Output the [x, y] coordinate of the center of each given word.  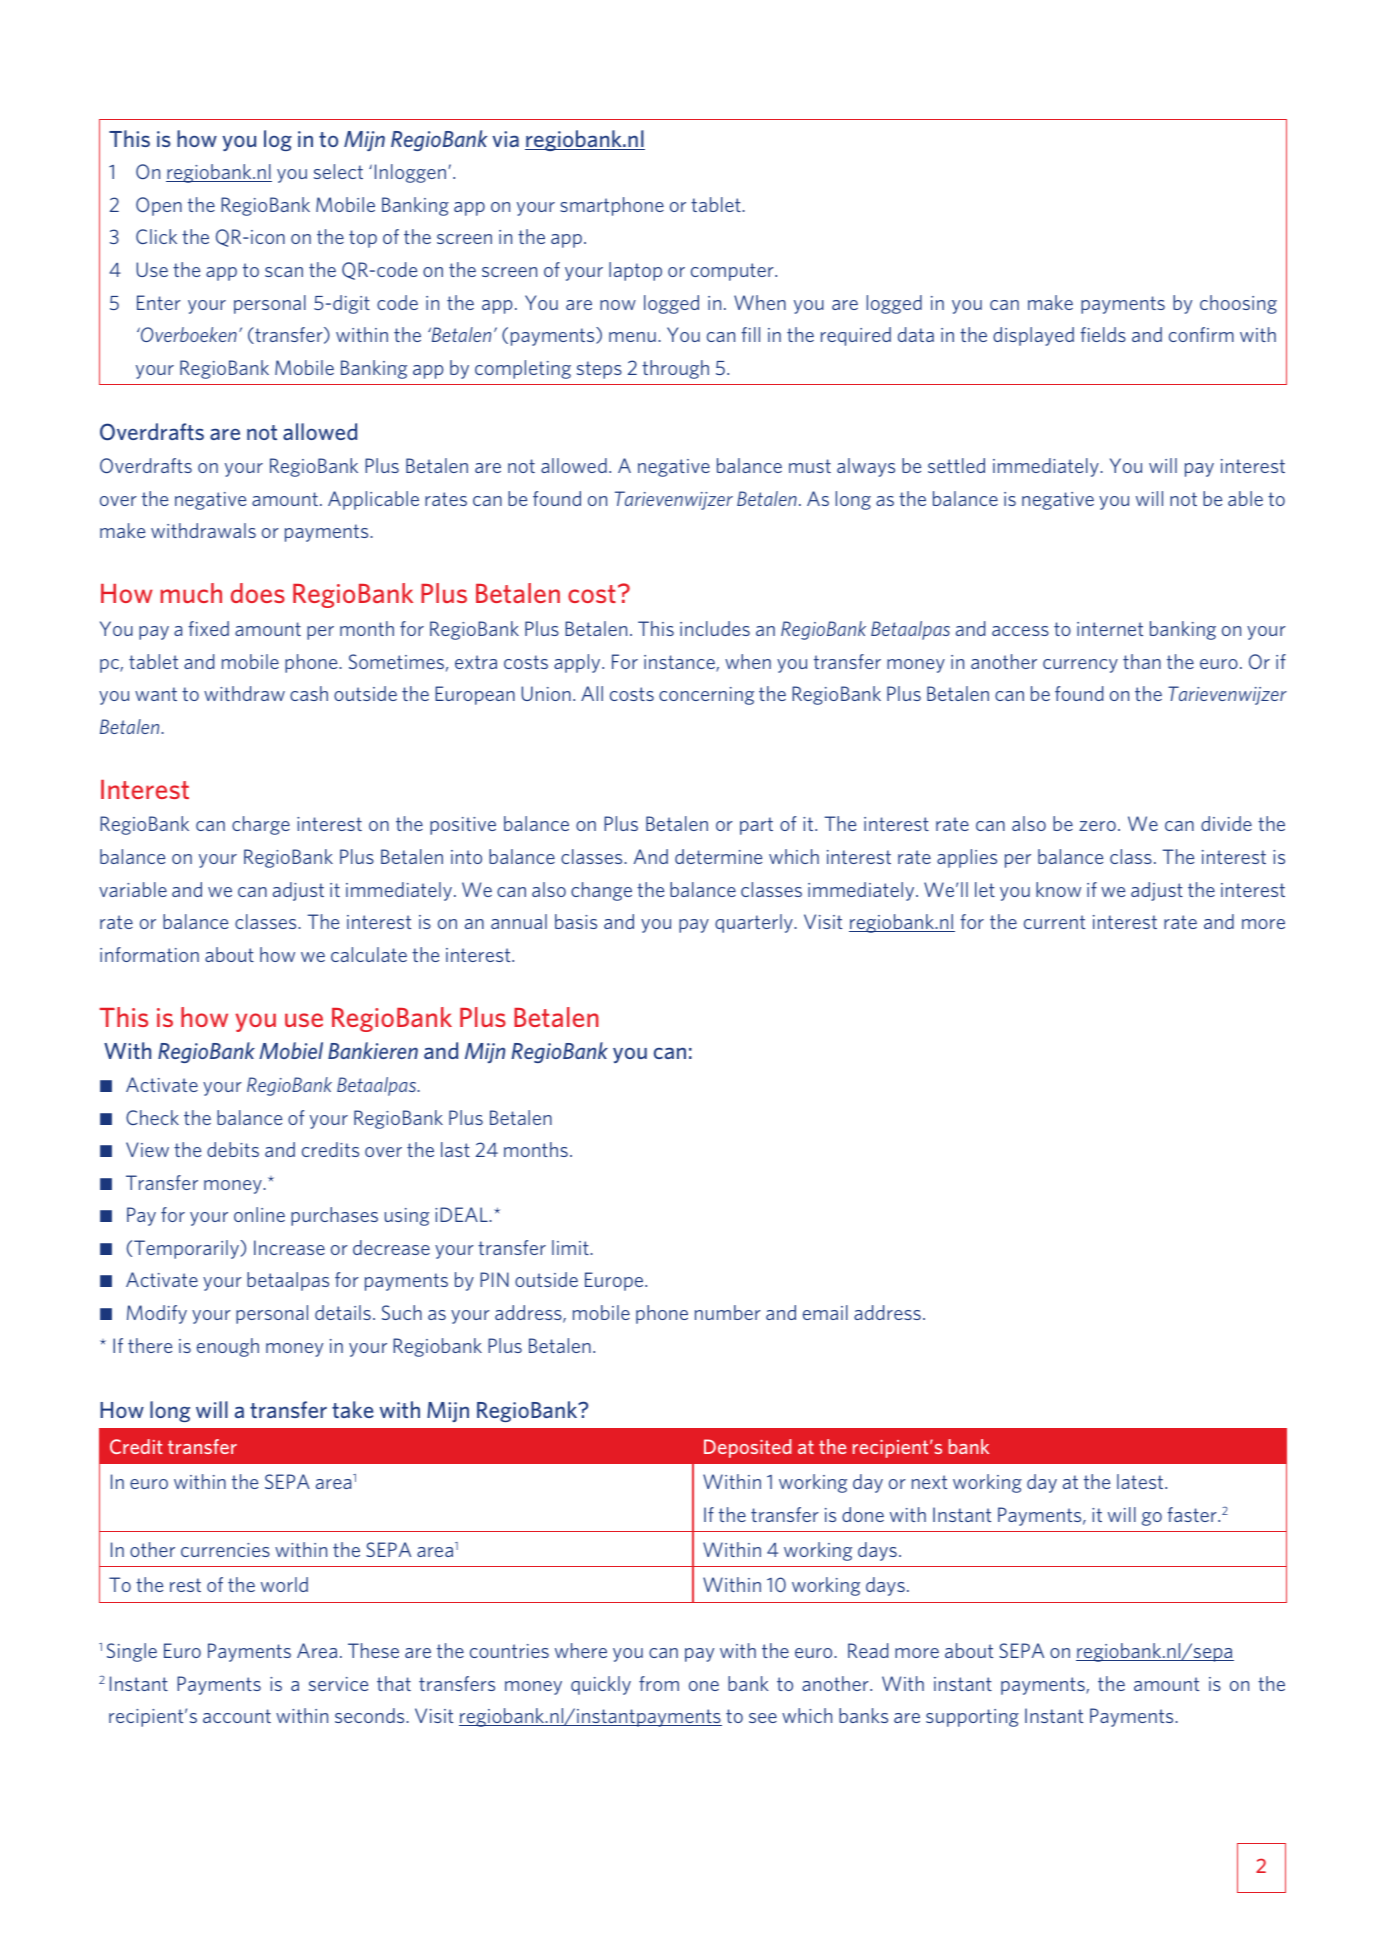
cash [309, 693]
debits [233, 1149]
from [659, 1683]
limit [571, 1247]
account [237, 1716]
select [338, 171]
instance [680, 663]
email [825, 1312]
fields [1103, 334]
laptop [635, 271]
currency [1080, 666]
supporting [972, 1718]
